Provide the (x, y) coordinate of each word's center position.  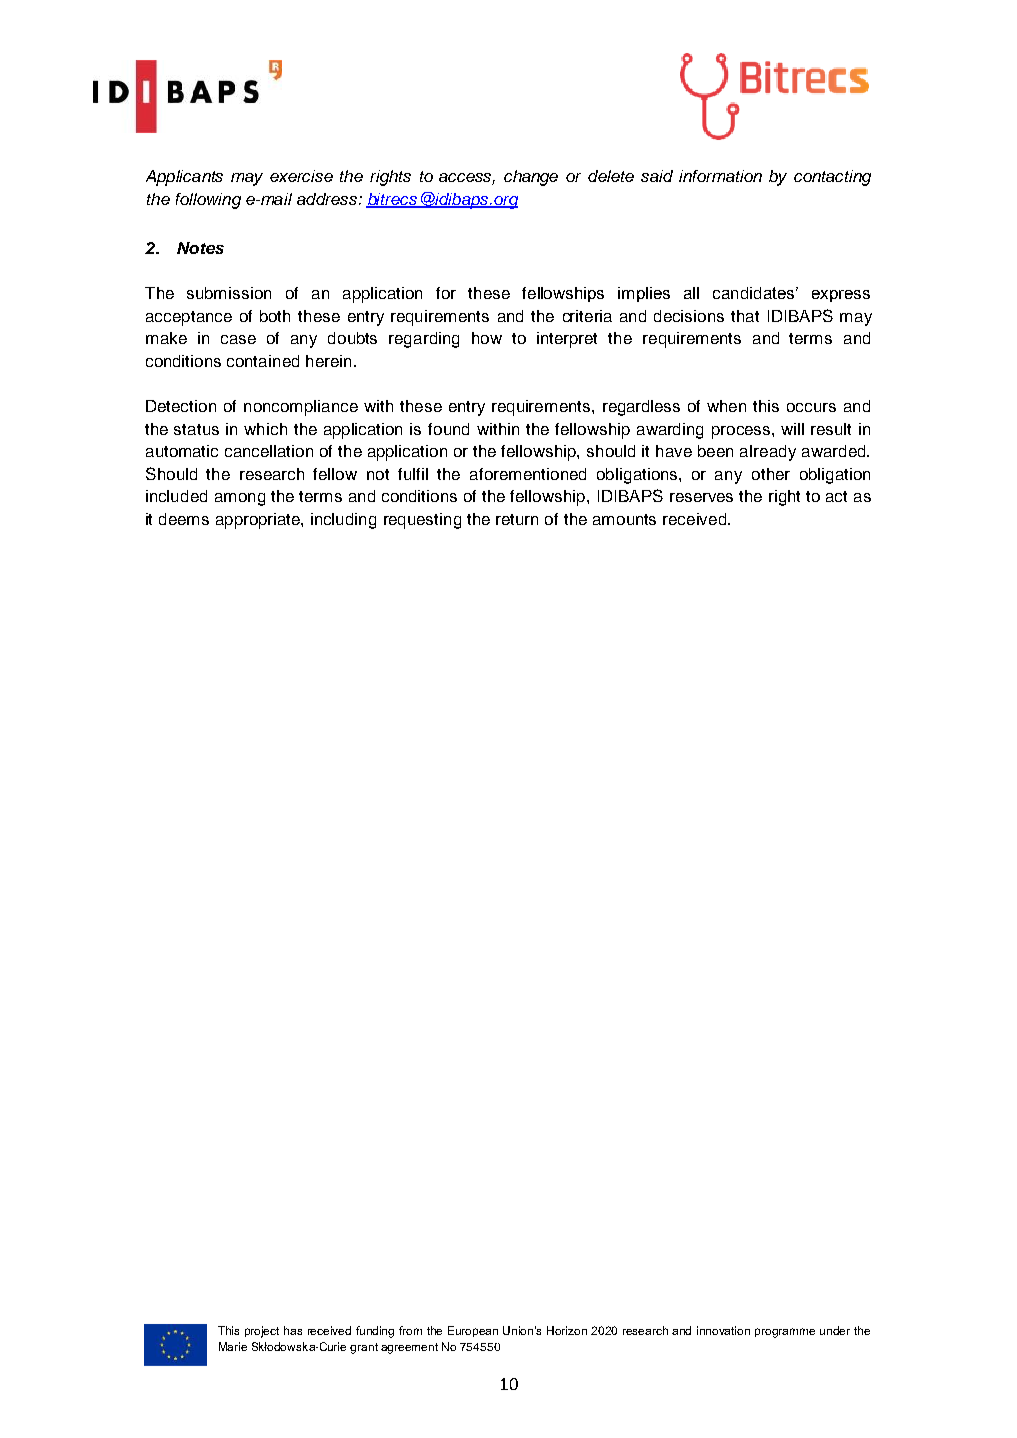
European (473, 1331)
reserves (701, 497)
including (343, 521)
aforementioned (528, 474)
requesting (422, 521)
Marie (233, 1346)
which (265, 429)
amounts (624, 519)
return (517, 519)
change (531, 178)
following (208, 201)
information (720, 176)
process (742, 432)
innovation (723, 1330)
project (262, 1332)
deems (184, 519)
